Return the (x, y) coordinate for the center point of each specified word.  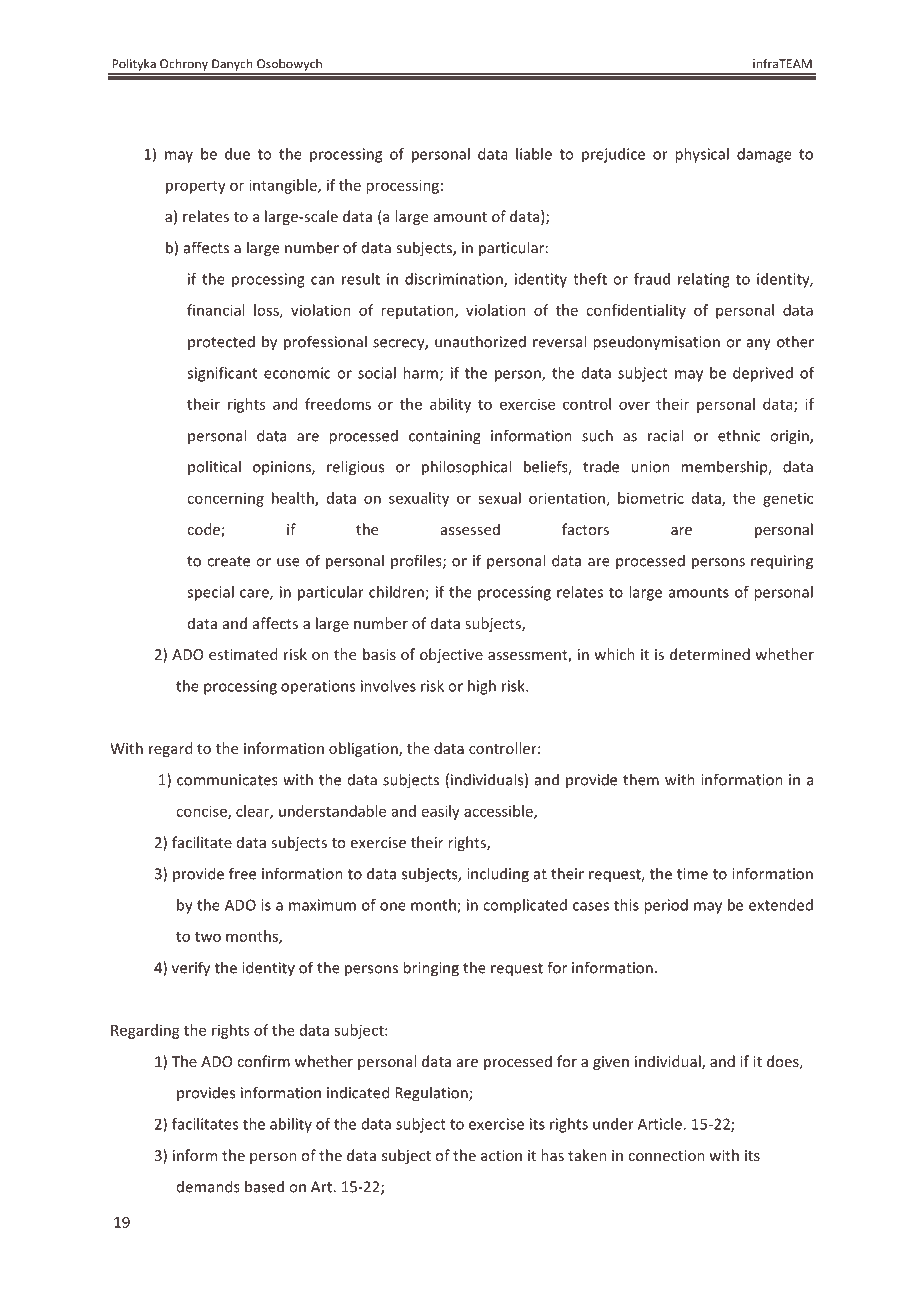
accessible (499, 812)
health (294, 499)
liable (534, 154)
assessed (470, 529)
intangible (284, 186)
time (692, 874)
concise (202, 812)
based (264, 1186)
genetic (788, 499)
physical (702, 155)
